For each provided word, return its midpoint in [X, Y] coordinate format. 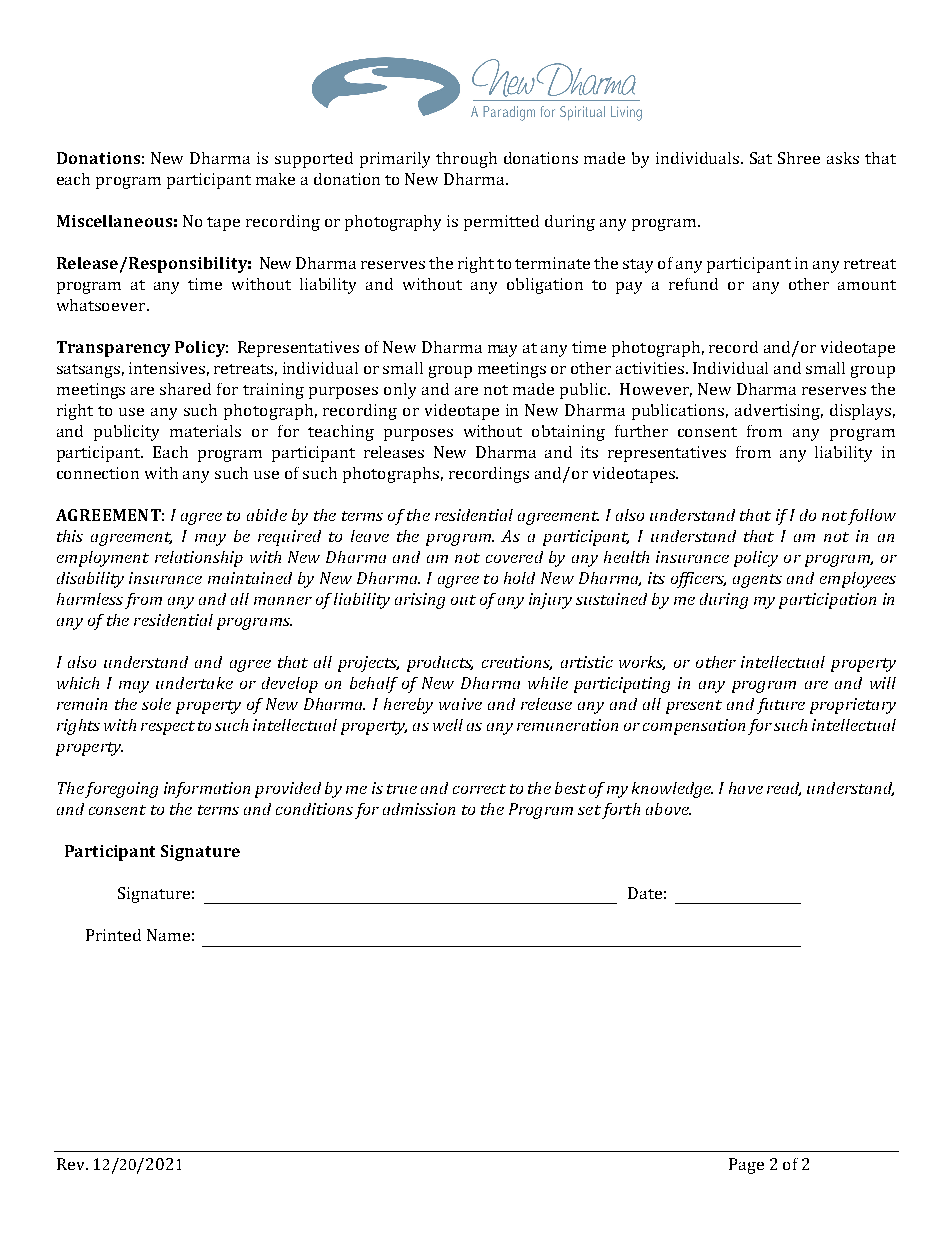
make [275, 179]
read [784, 789]
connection [98, 473]
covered [514, 557]
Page [746, 1166]
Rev [72, 1164]
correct [479, 789]
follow [872, 517]
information [207, 790]
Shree [799, 158]
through [466, 160]
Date [645, 893]
